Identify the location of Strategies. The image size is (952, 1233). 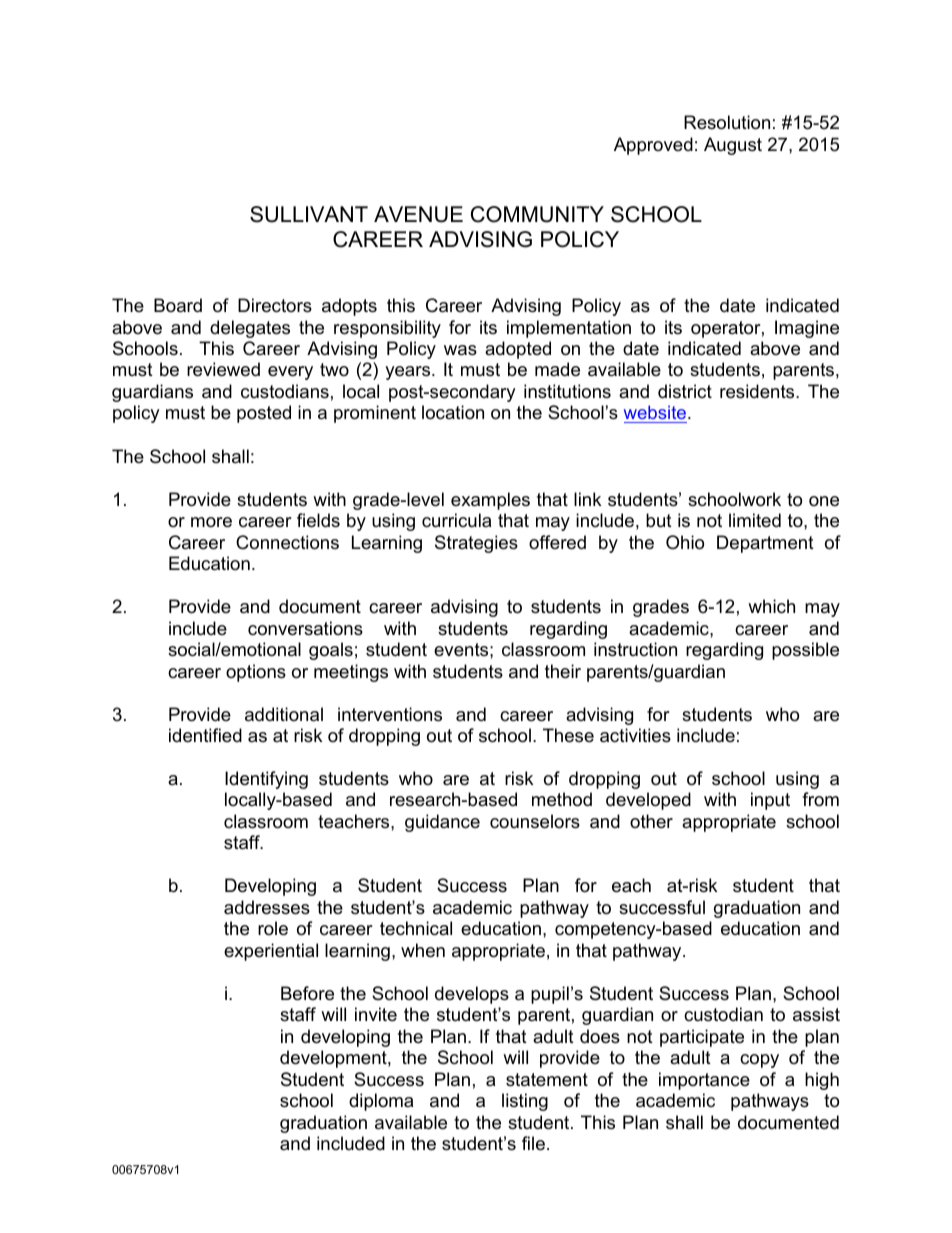
(476, 544).
